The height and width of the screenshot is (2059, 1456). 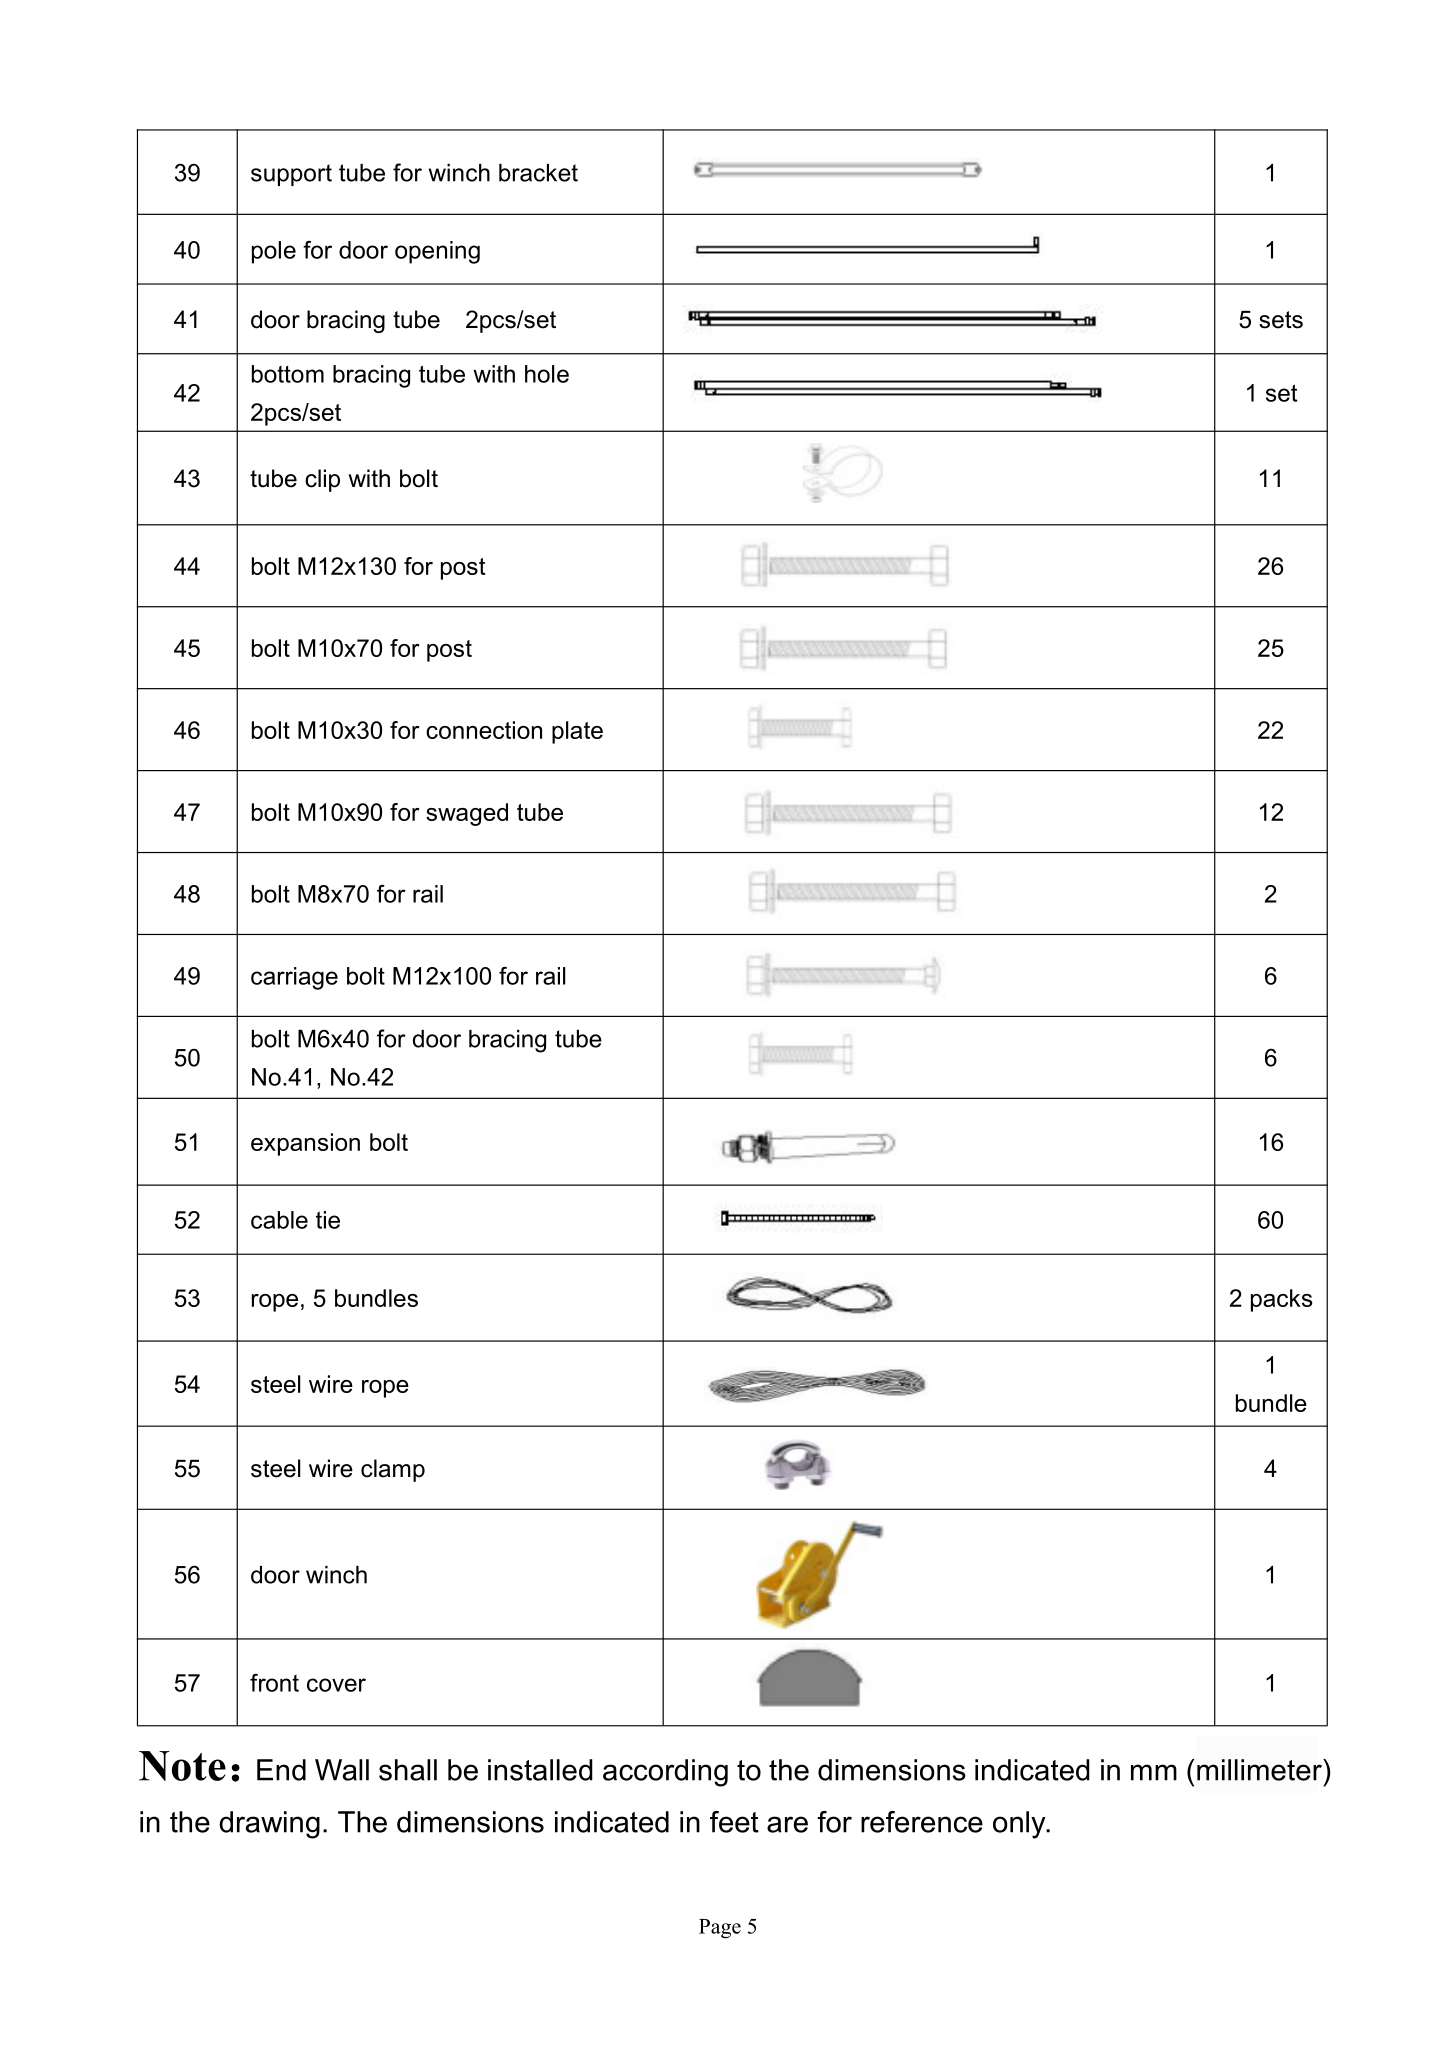 I want to click on are, so click(x=787, y=1824).
